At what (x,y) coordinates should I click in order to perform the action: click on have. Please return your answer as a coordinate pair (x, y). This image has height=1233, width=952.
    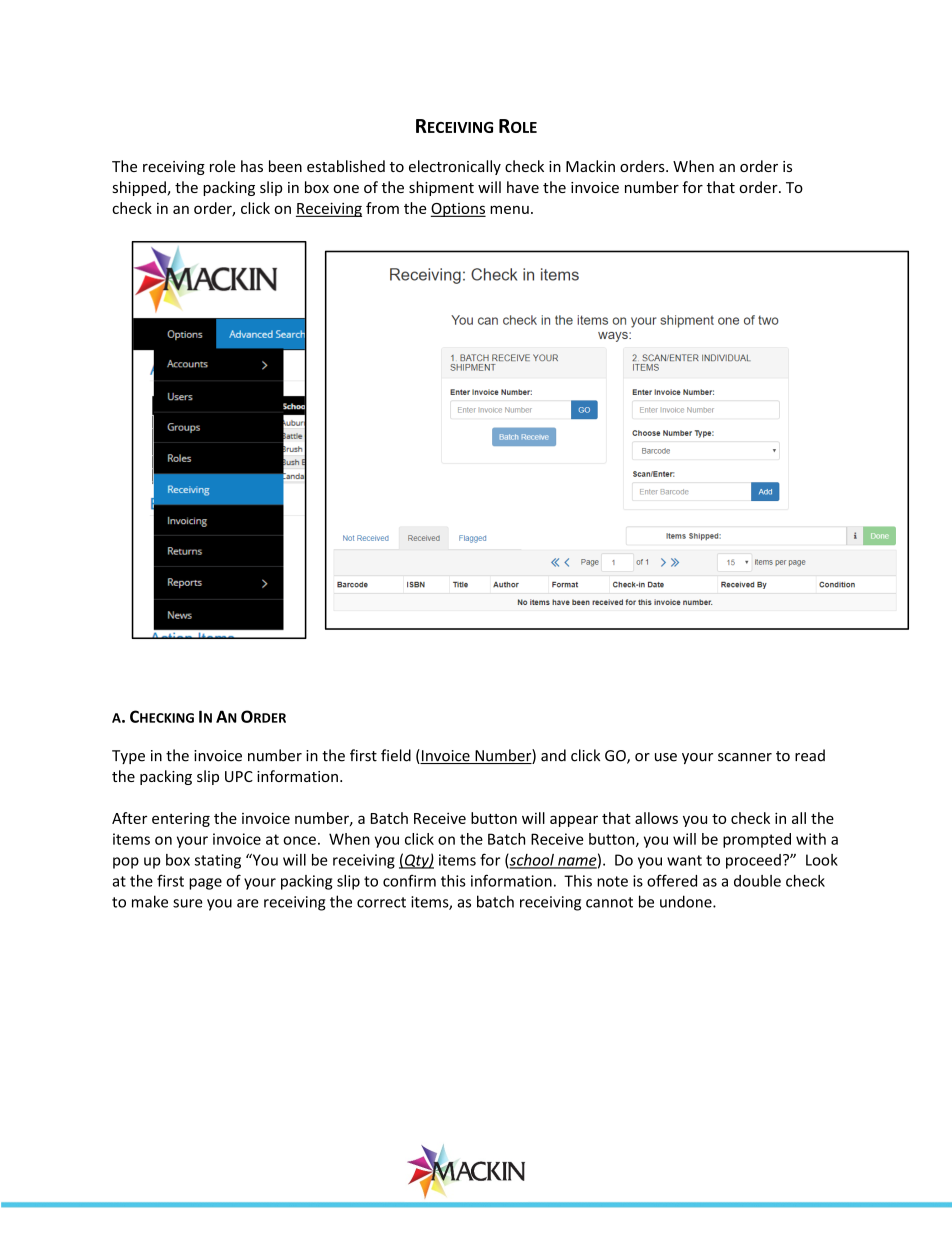
    Looking at the image, I should click on (523, 187).
